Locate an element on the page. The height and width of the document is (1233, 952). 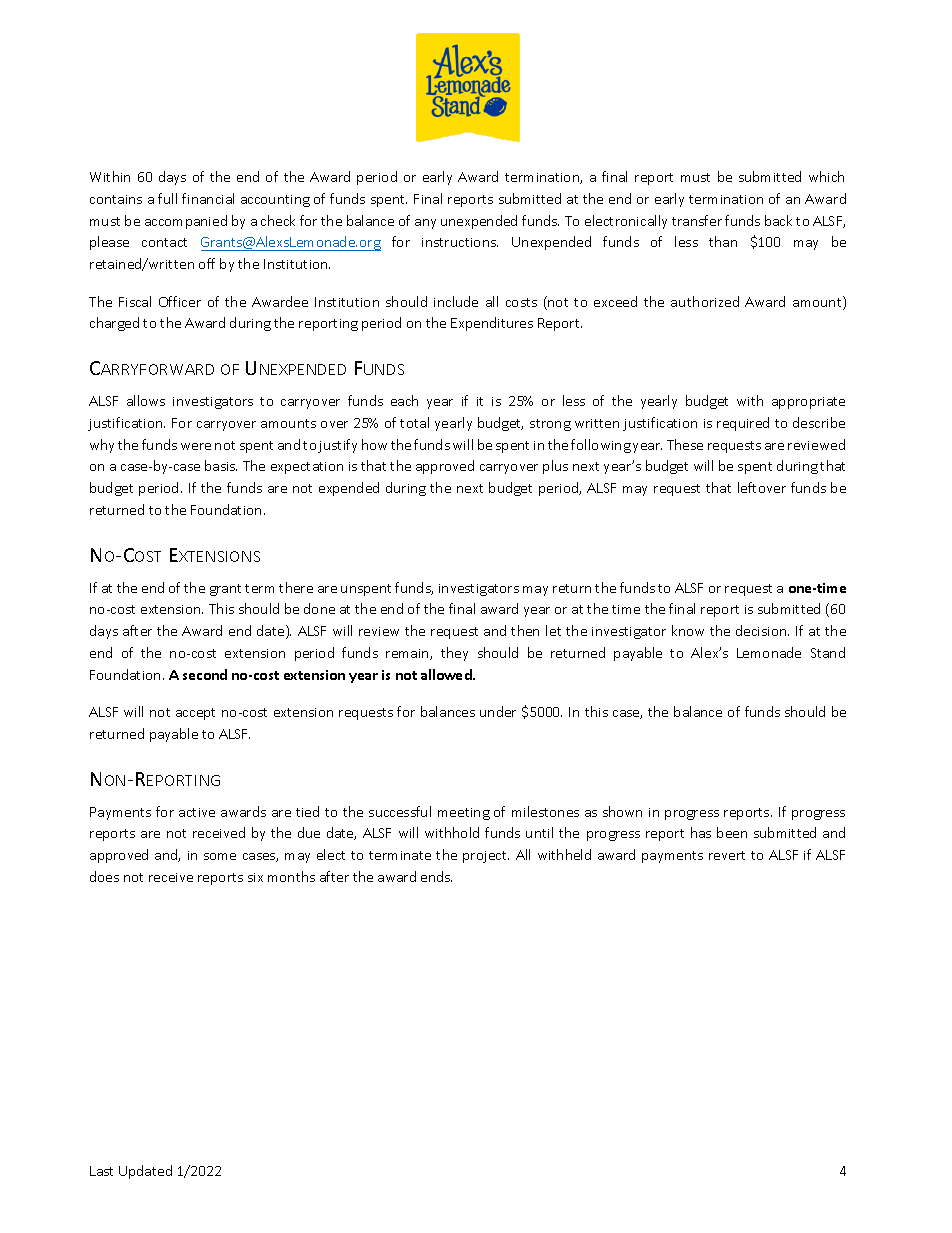
second is located at coordinates (205, 674).
